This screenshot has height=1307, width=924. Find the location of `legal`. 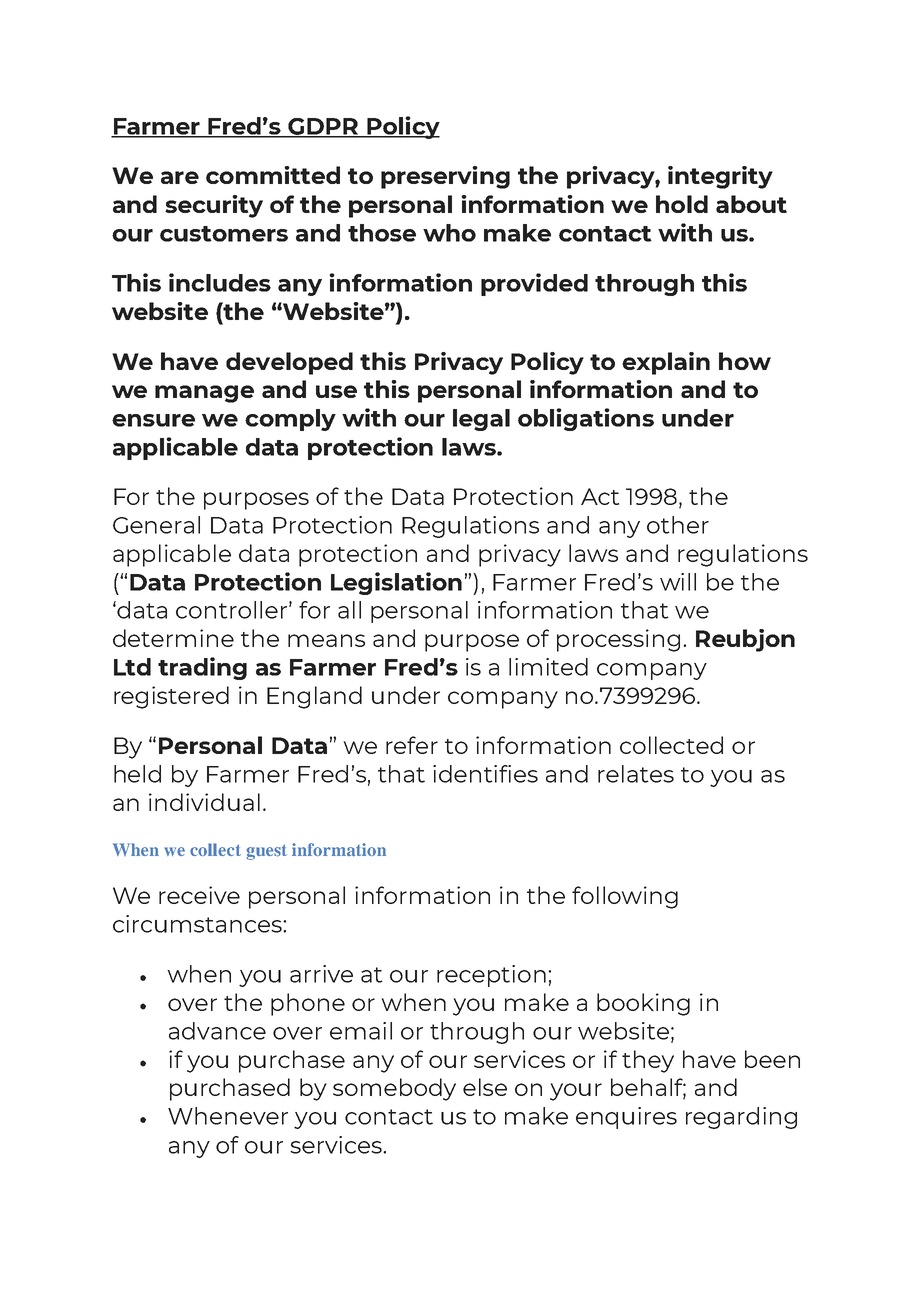

legal is located at coordinates (481, 420).
